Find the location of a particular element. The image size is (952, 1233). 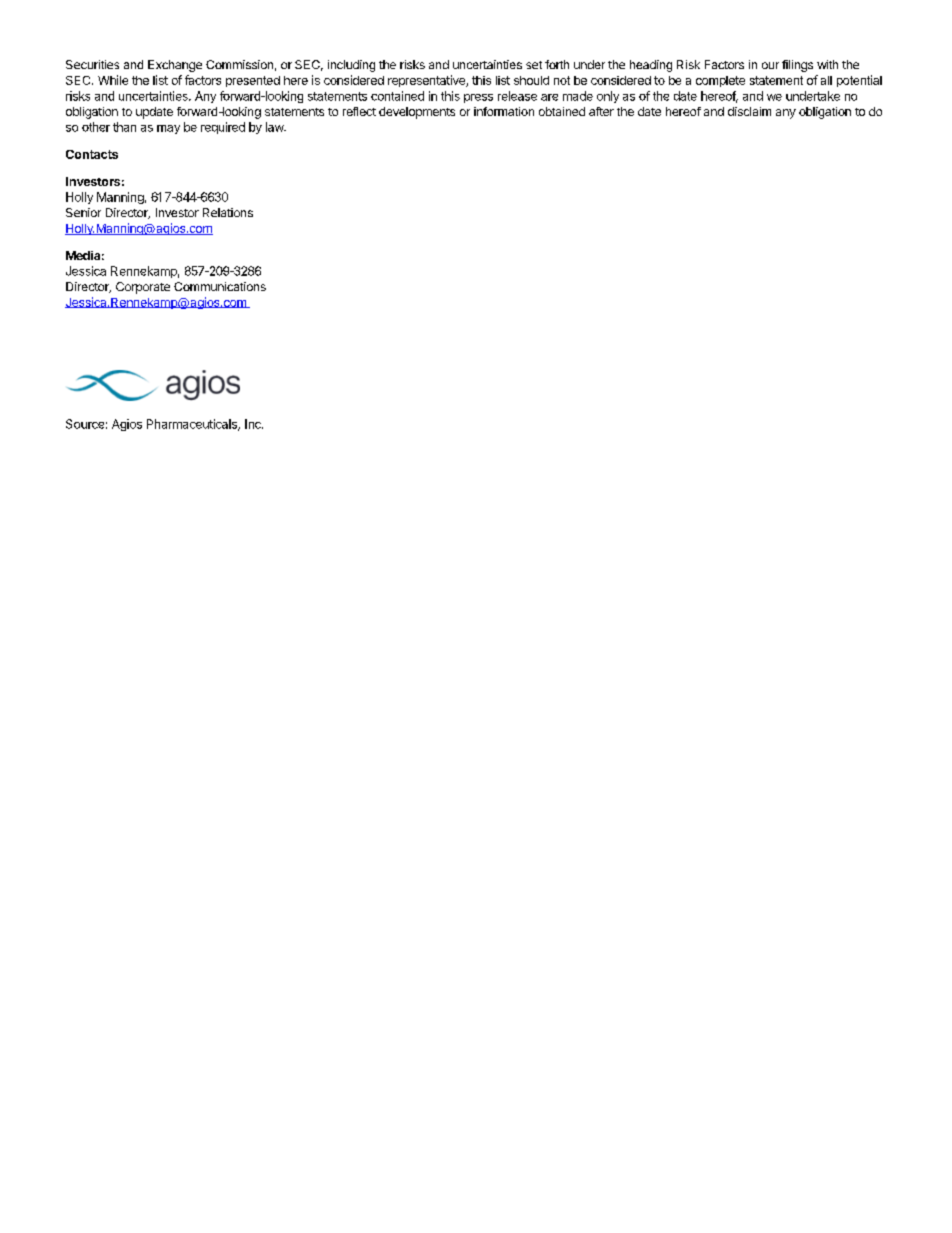

Senior is located at coordinates (83, 212).
